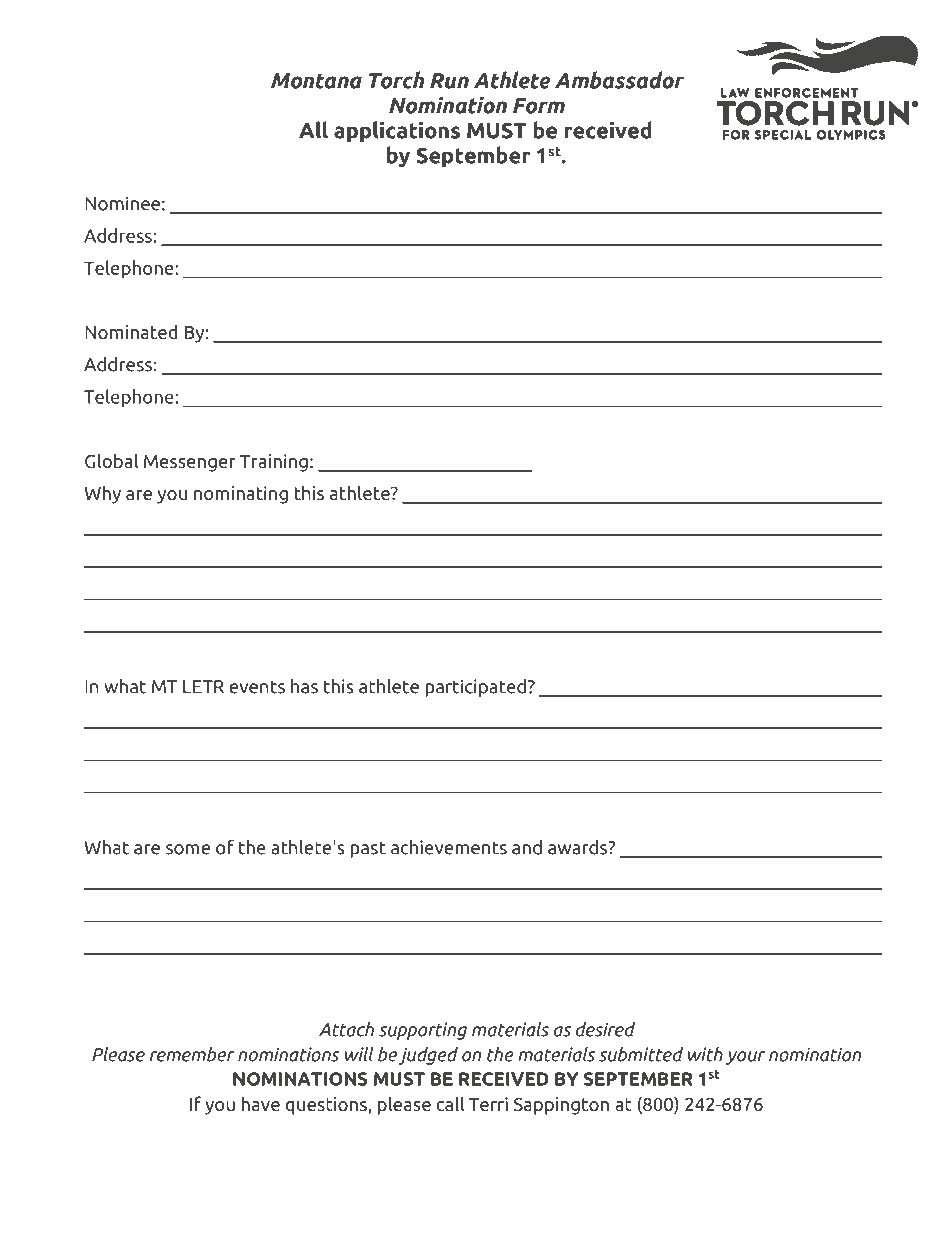 This image has width=952, height=1233. What do you see at coordinates (475, 688) in the image?
I see `participated` at bounding box center [475, 688].
